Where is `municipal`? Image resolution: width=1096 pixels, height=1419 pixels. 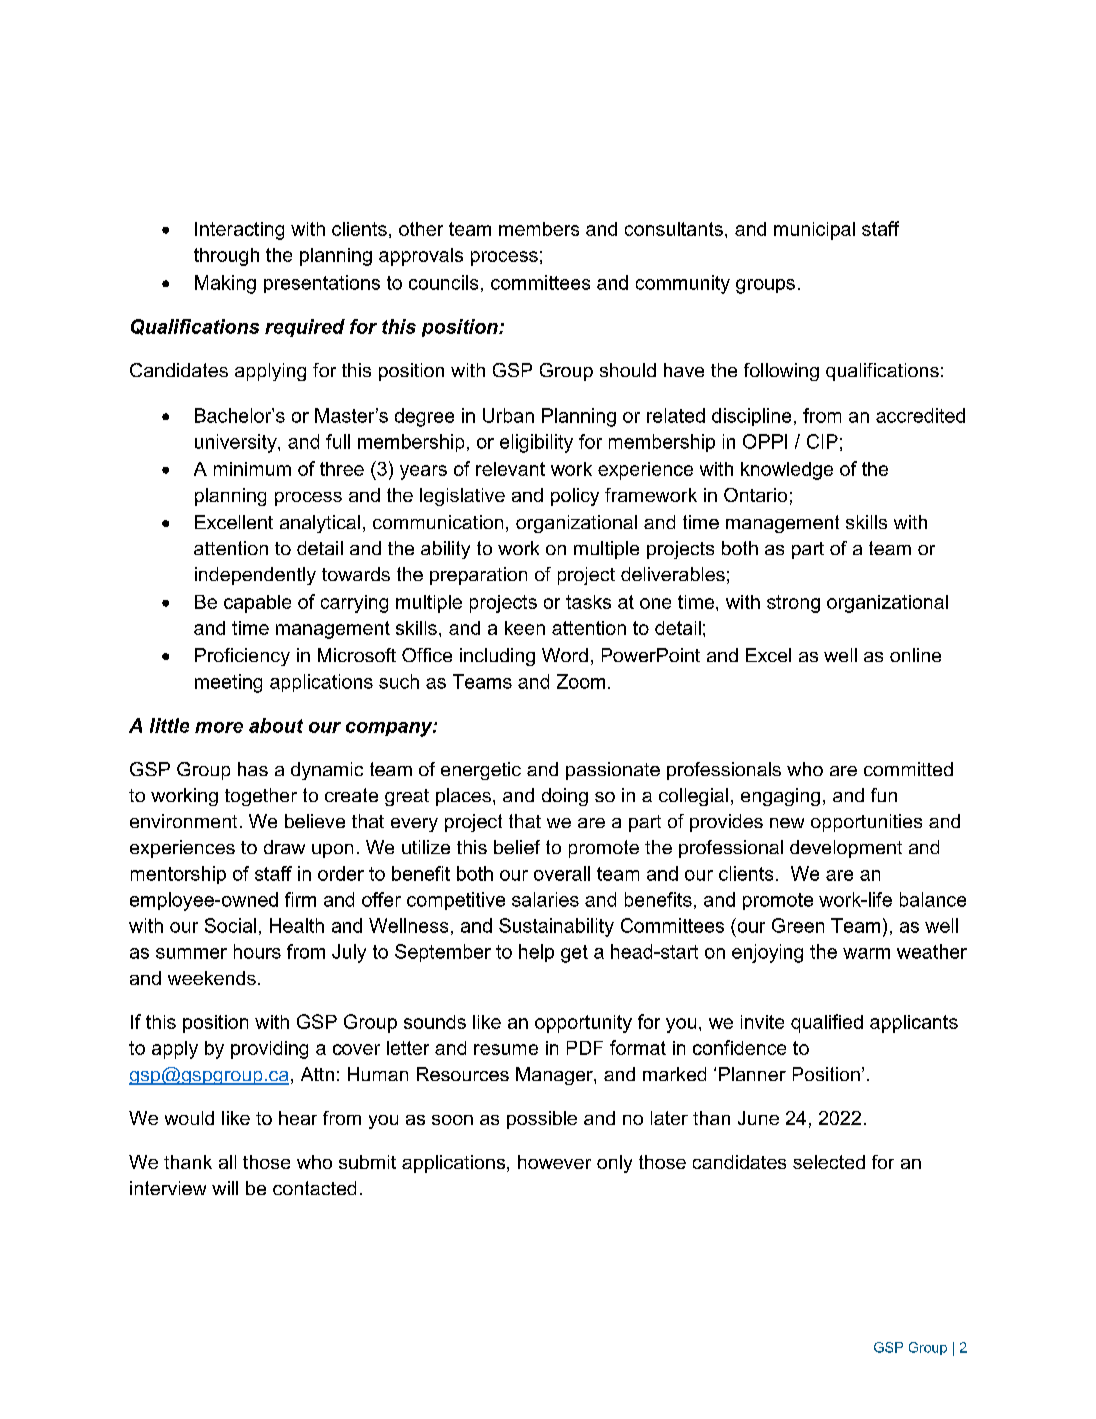 municipal is located at coordinates (814, 231).
